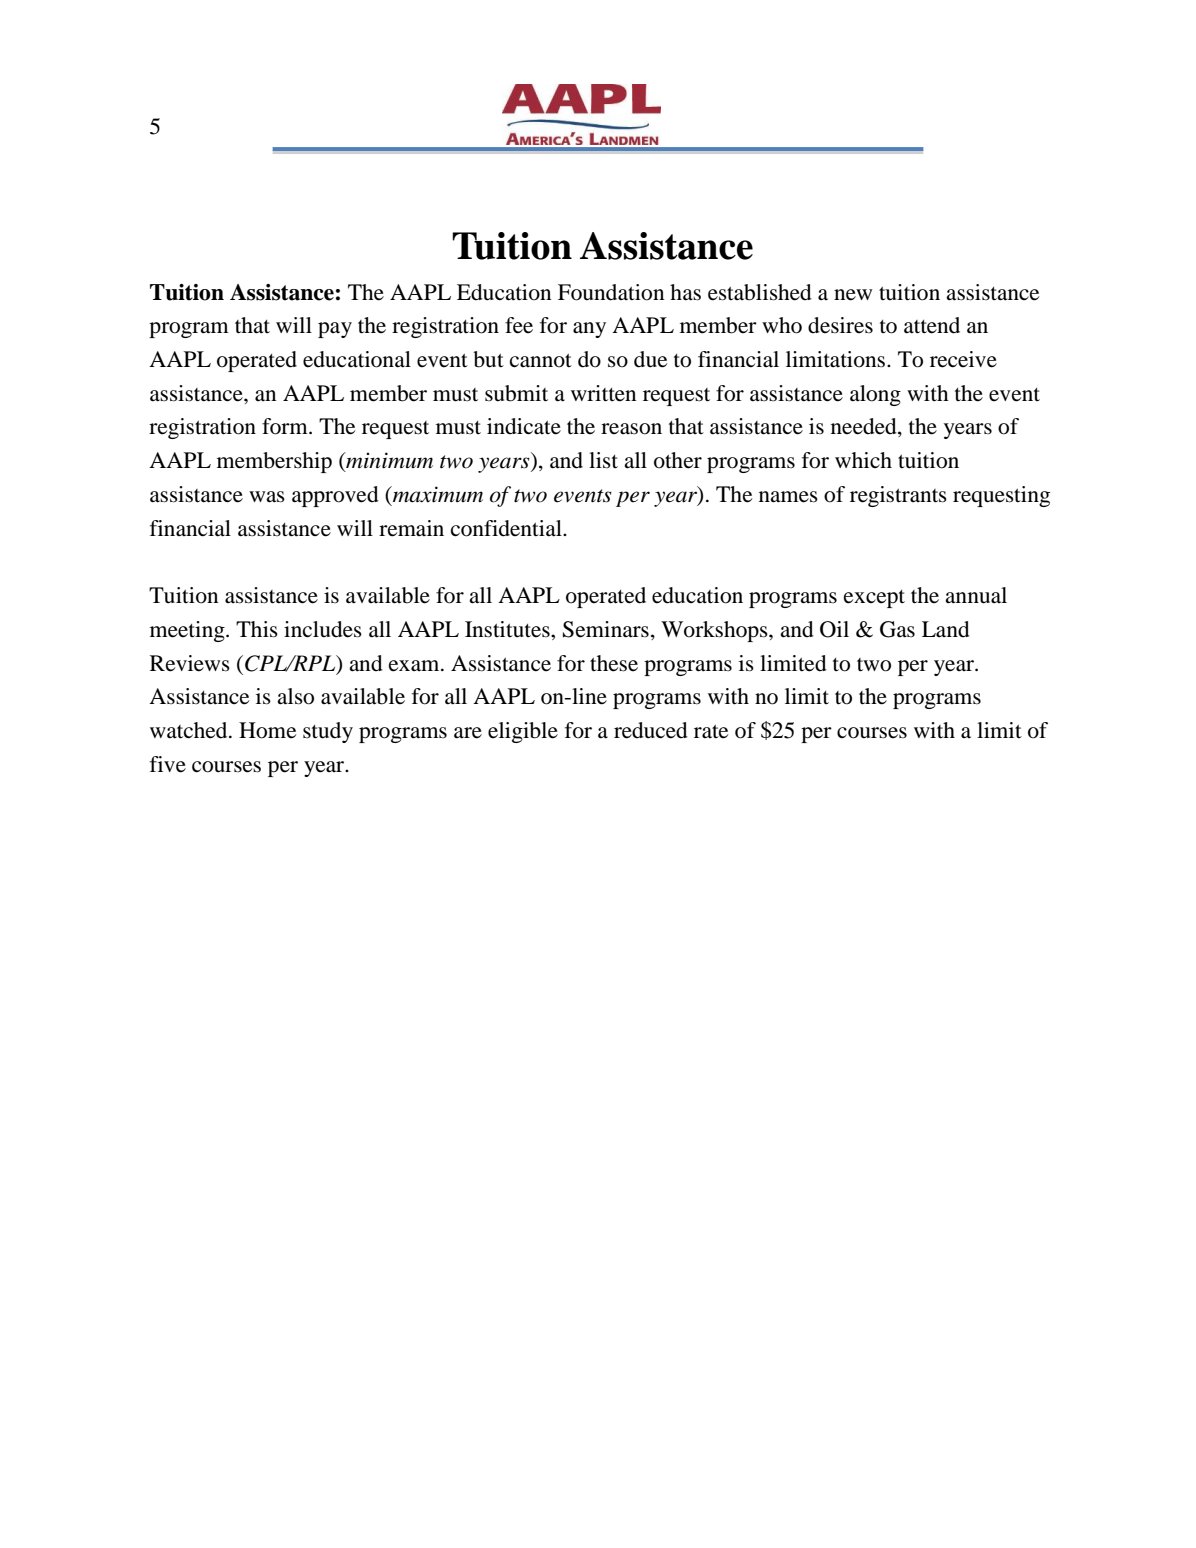 The width and height of the screenshot is (1196, 1548). Describe the element at coordinates (507, 528) in the screenshot. I see `confidential` at that location.
